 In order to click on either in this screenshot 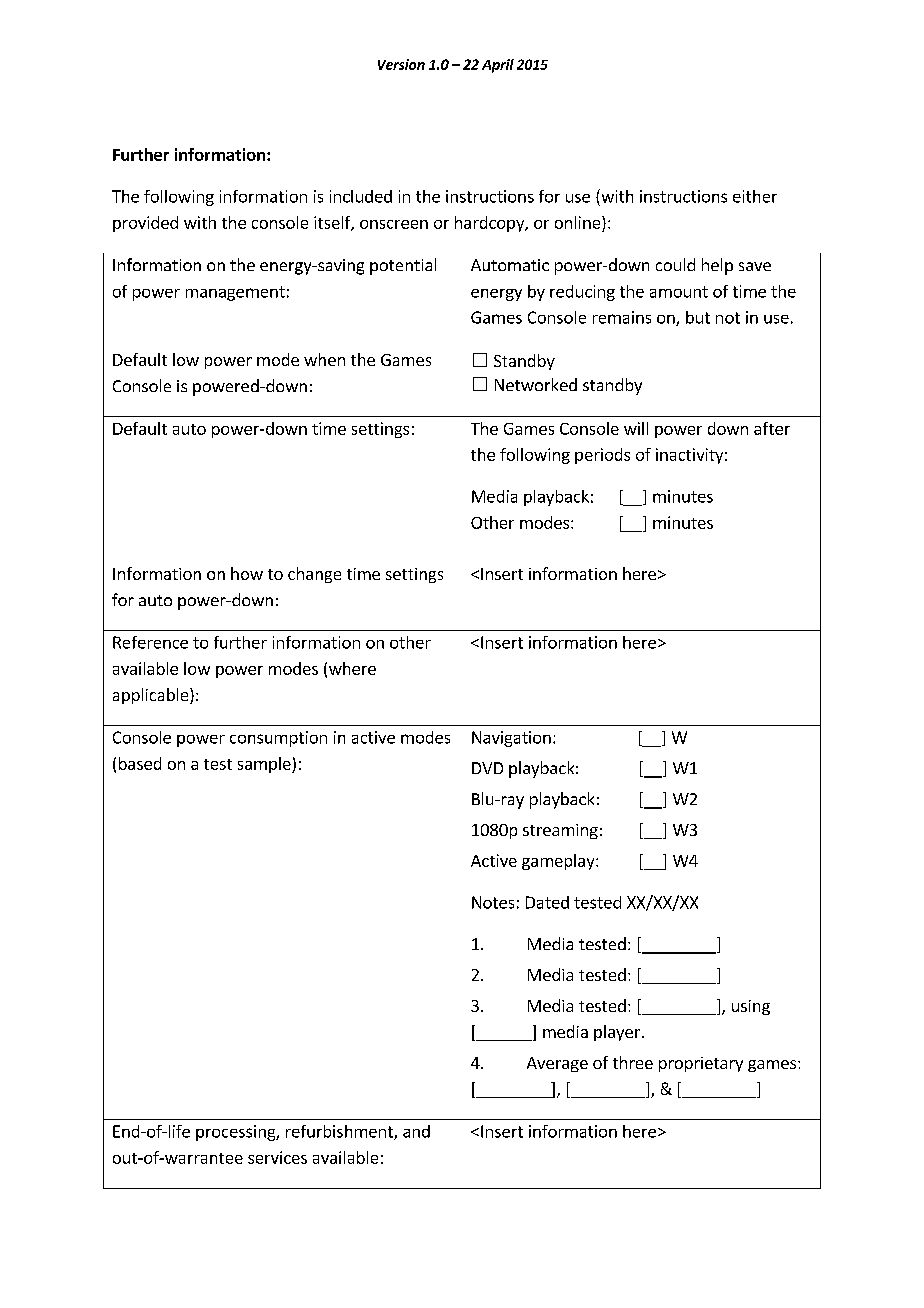, I will do `click(755, 196)`.
